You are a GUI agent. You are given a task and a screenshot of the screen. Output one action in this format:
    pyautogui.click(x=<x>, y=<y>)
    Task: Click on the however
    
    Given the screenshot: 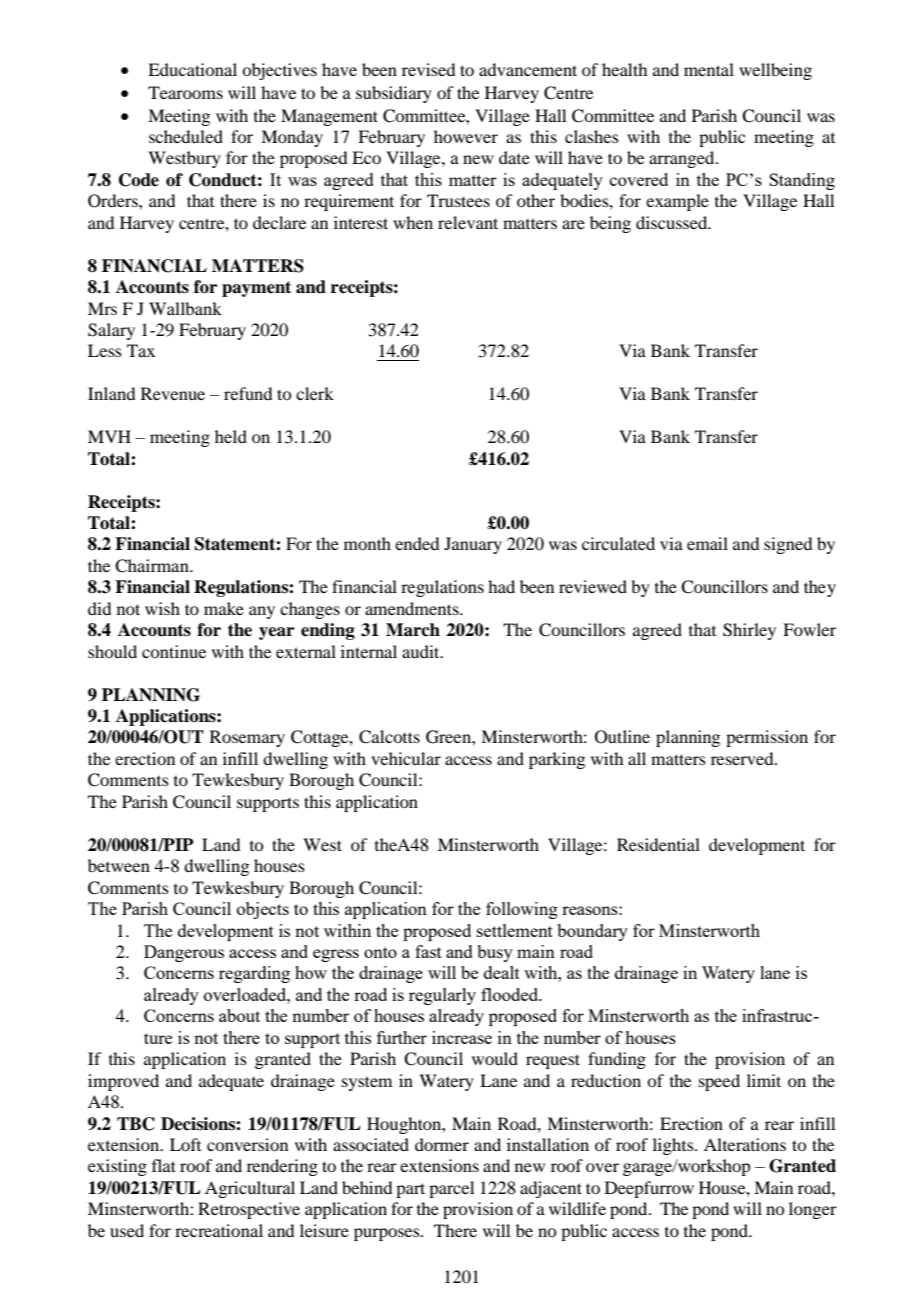 What is the action you would take?
    pyautogui.click(x=466, y=136)
